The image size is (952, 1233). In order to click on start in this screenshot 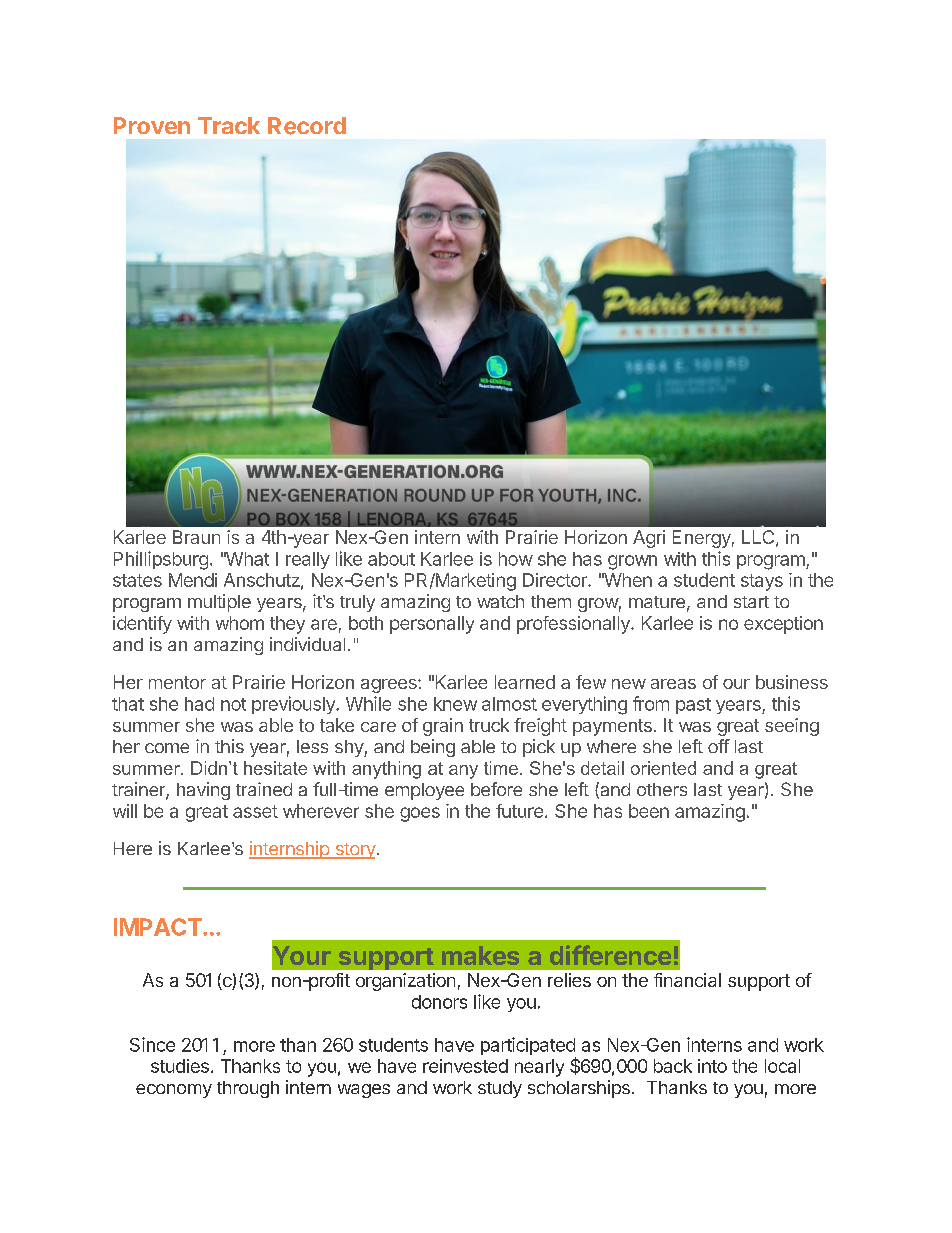, I will do `click(751, 602)`.
